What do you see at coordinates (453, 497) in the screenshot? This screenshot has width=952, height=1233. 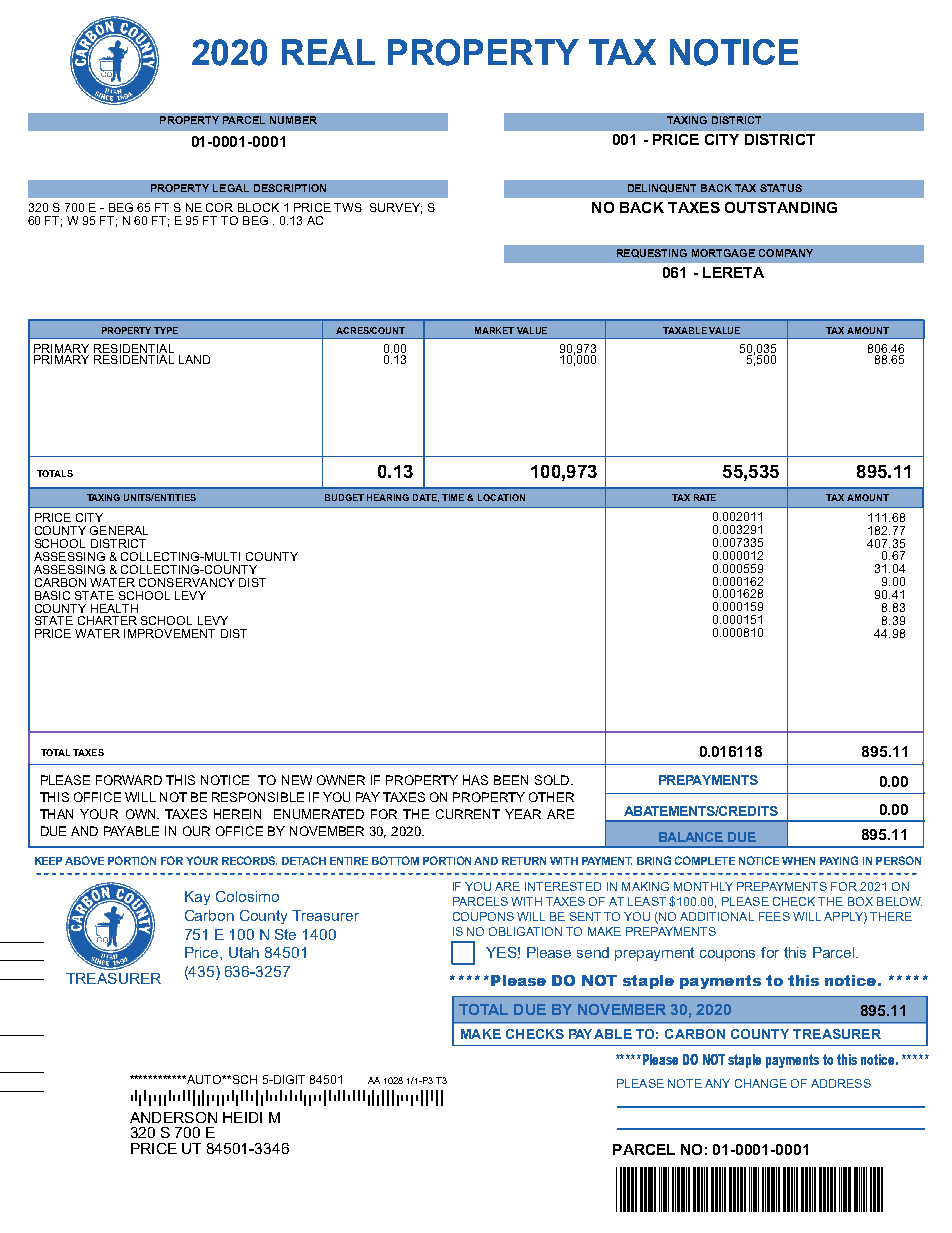 I see `TIME` at bounding box center [453, 497].
